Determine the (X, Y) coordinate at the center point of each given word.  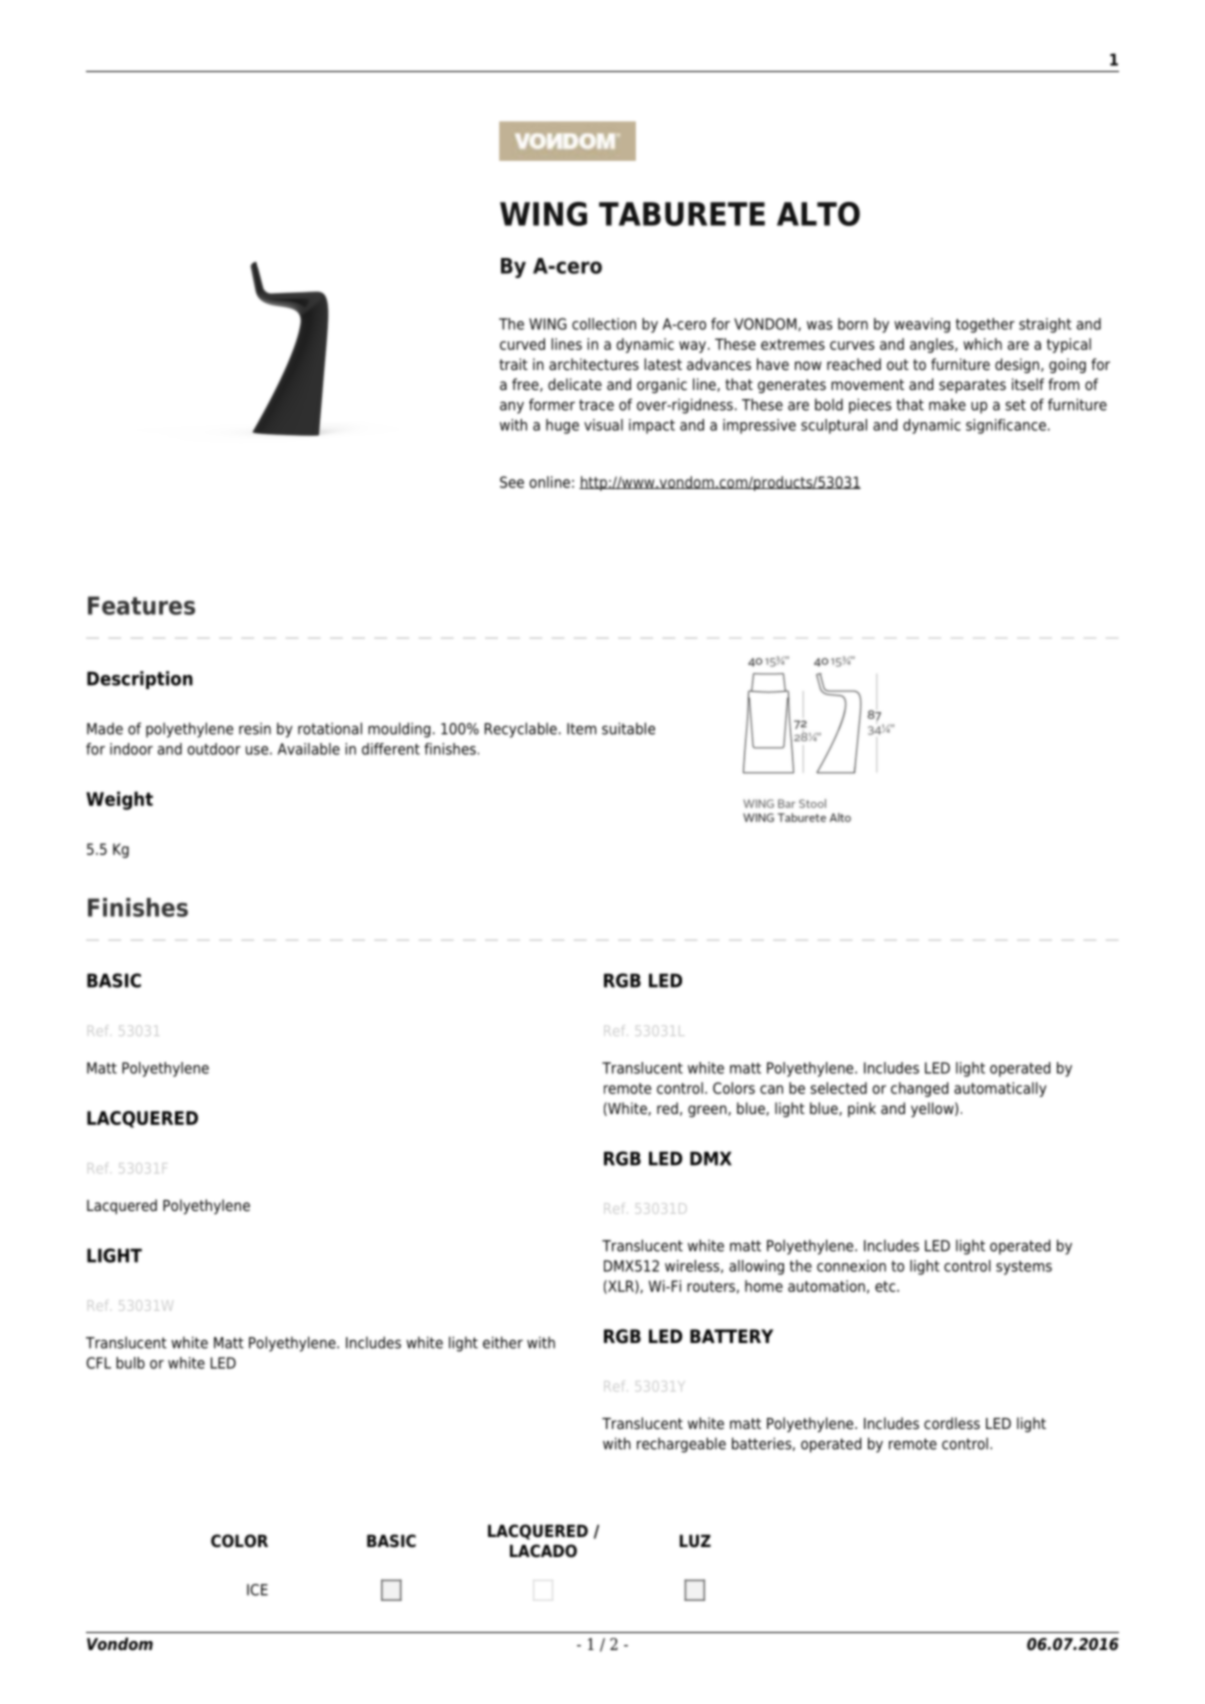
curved (522, 344)
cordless (952, 1423)
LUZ (695, 1541)
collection (604, 324)
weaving (922, 325)
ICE (257, 1590)
